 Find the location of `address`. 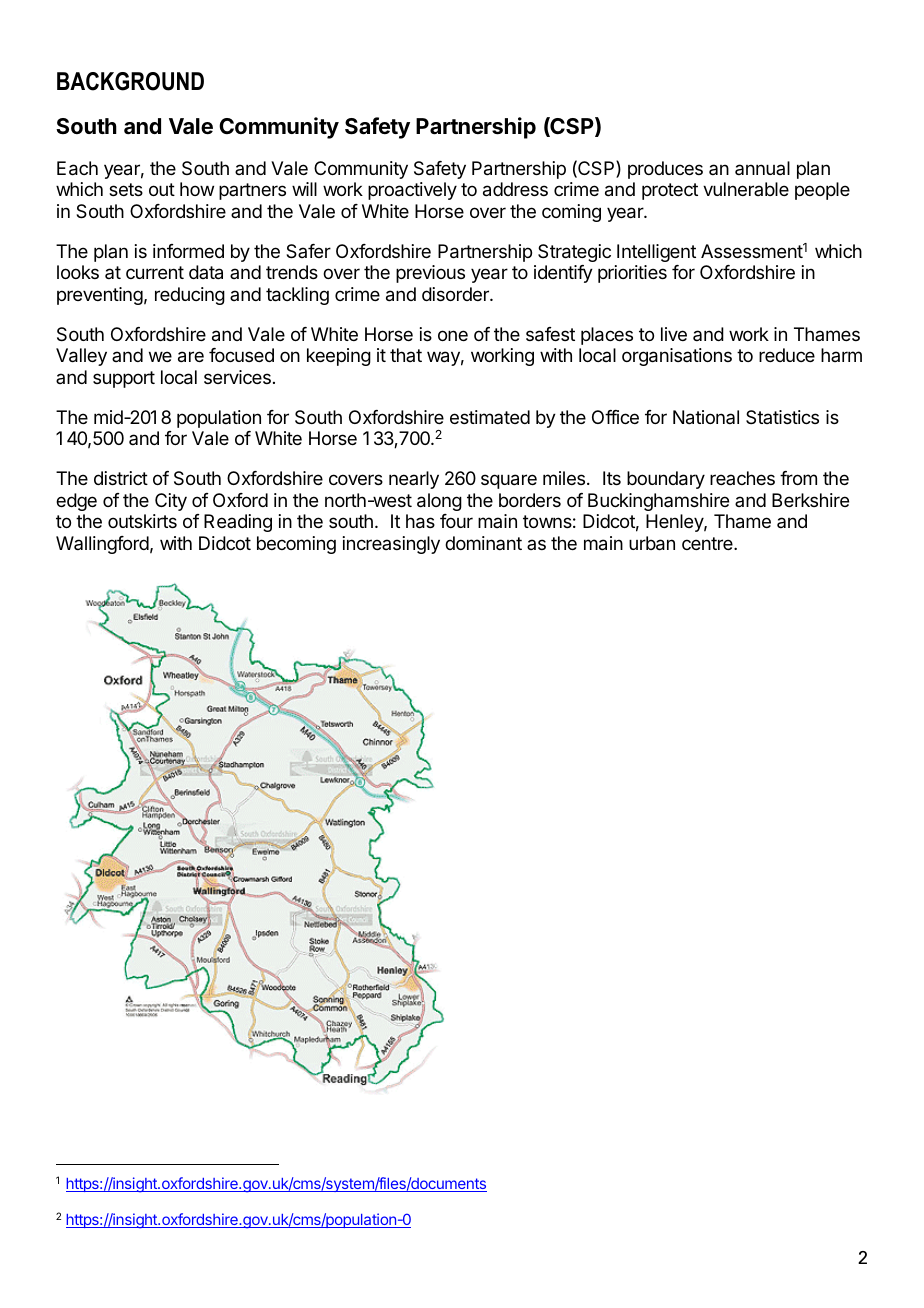

address is located at coordinates (515, 189).
